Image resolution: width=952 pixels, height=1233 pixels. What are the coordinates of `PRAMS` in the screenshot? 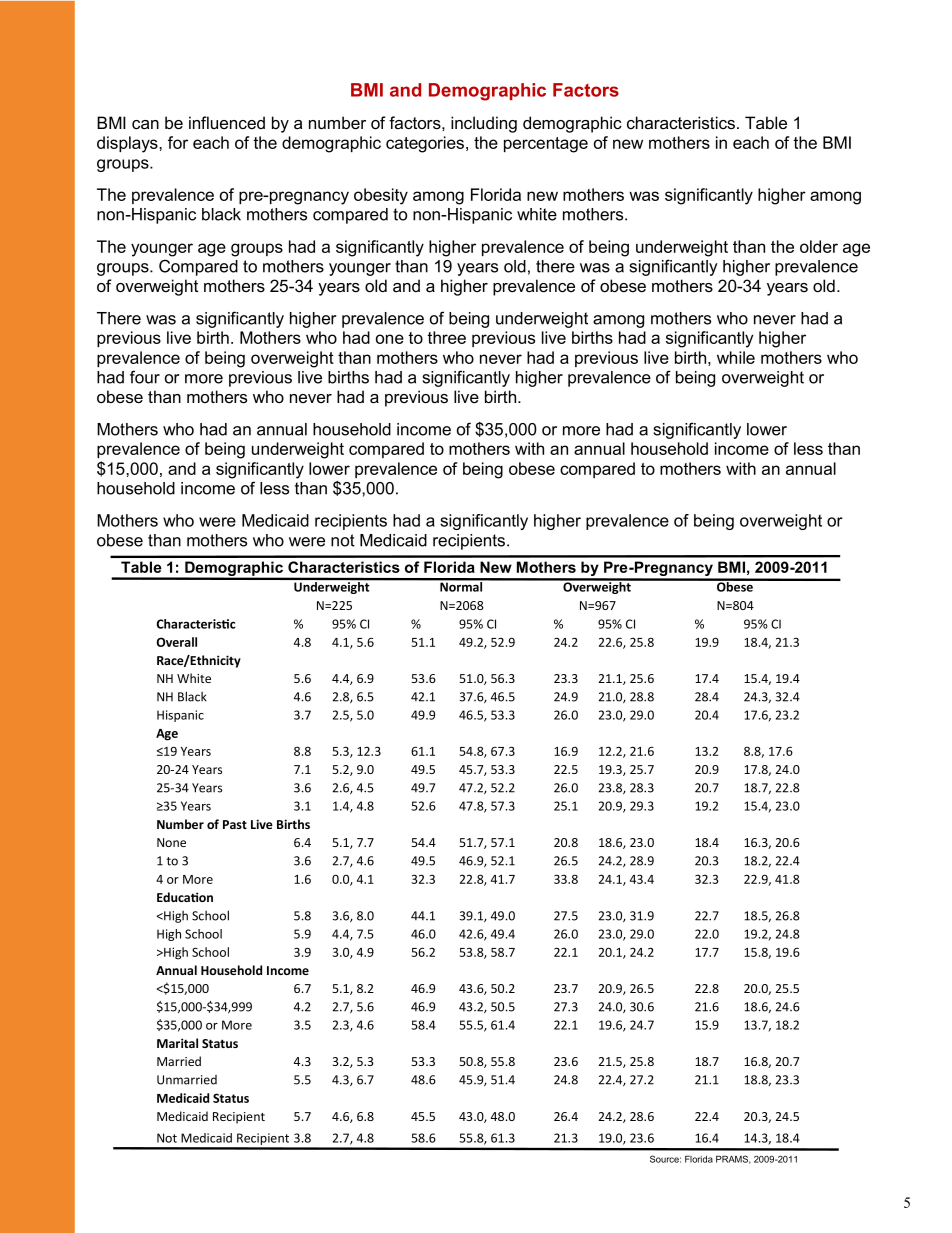 It's located at (733, 1159).
